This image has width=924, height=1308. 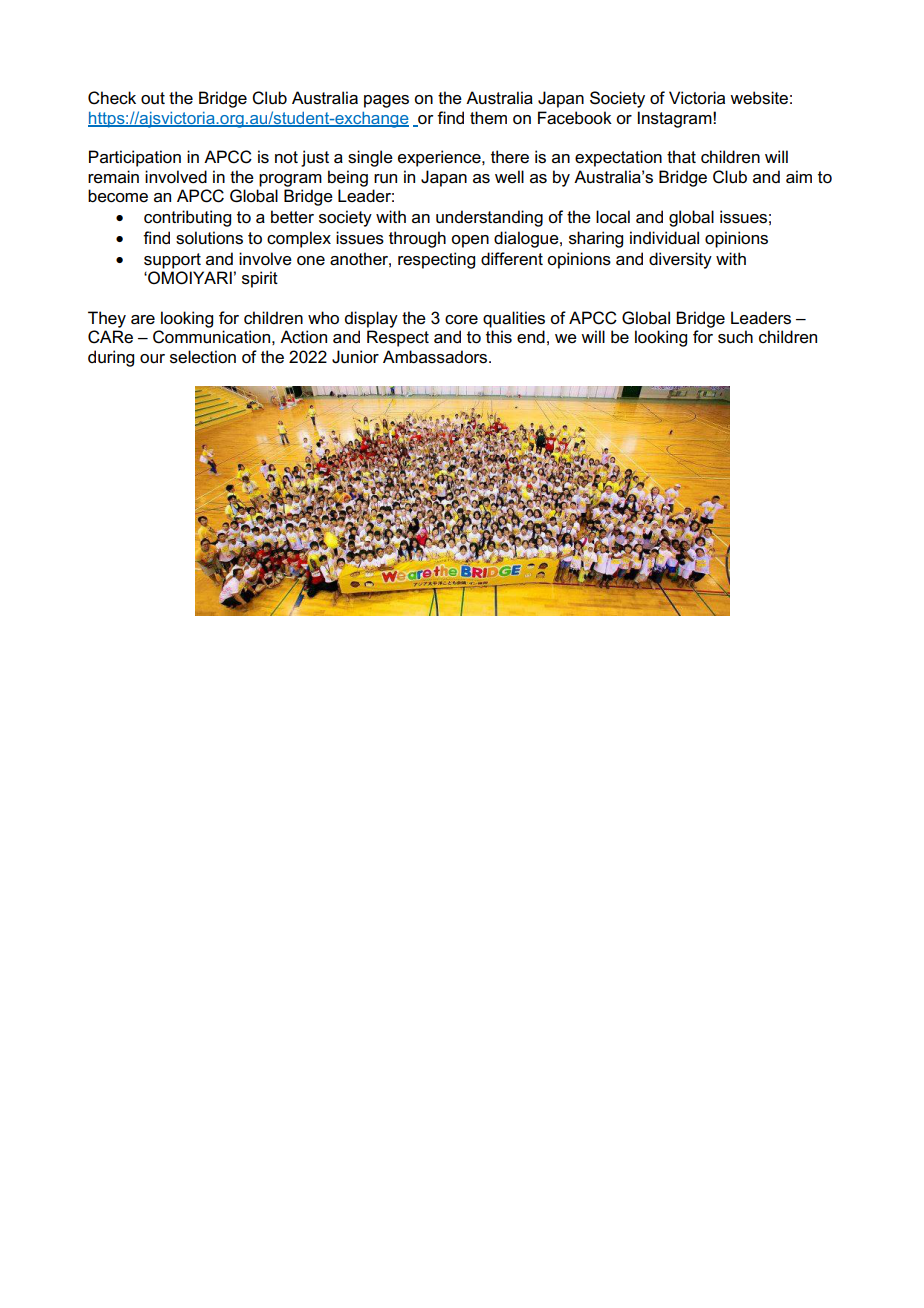 What do you see at coordinates (118, 196) in the image?
I see `become` at bounding box center [118, 196].
